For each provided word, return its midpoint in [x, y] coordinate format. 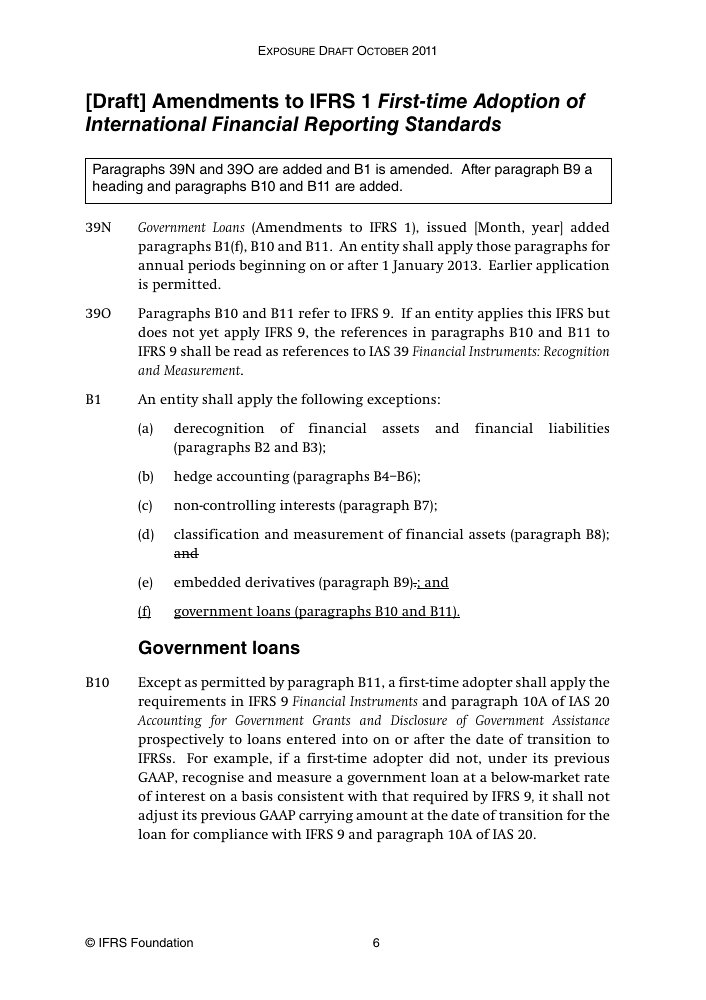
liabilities [579, 428]
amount [382, 815]
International [146, 124]
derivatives [280, 582]
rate [597, 777]
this [539, 313]
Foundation [162, 942]
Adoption [516, 103]
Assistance [581, 720]
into [355, 739]
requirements [182, 702]
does [152, 332]
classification [216, 533]
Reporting [351, 126]
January [418, 267]
